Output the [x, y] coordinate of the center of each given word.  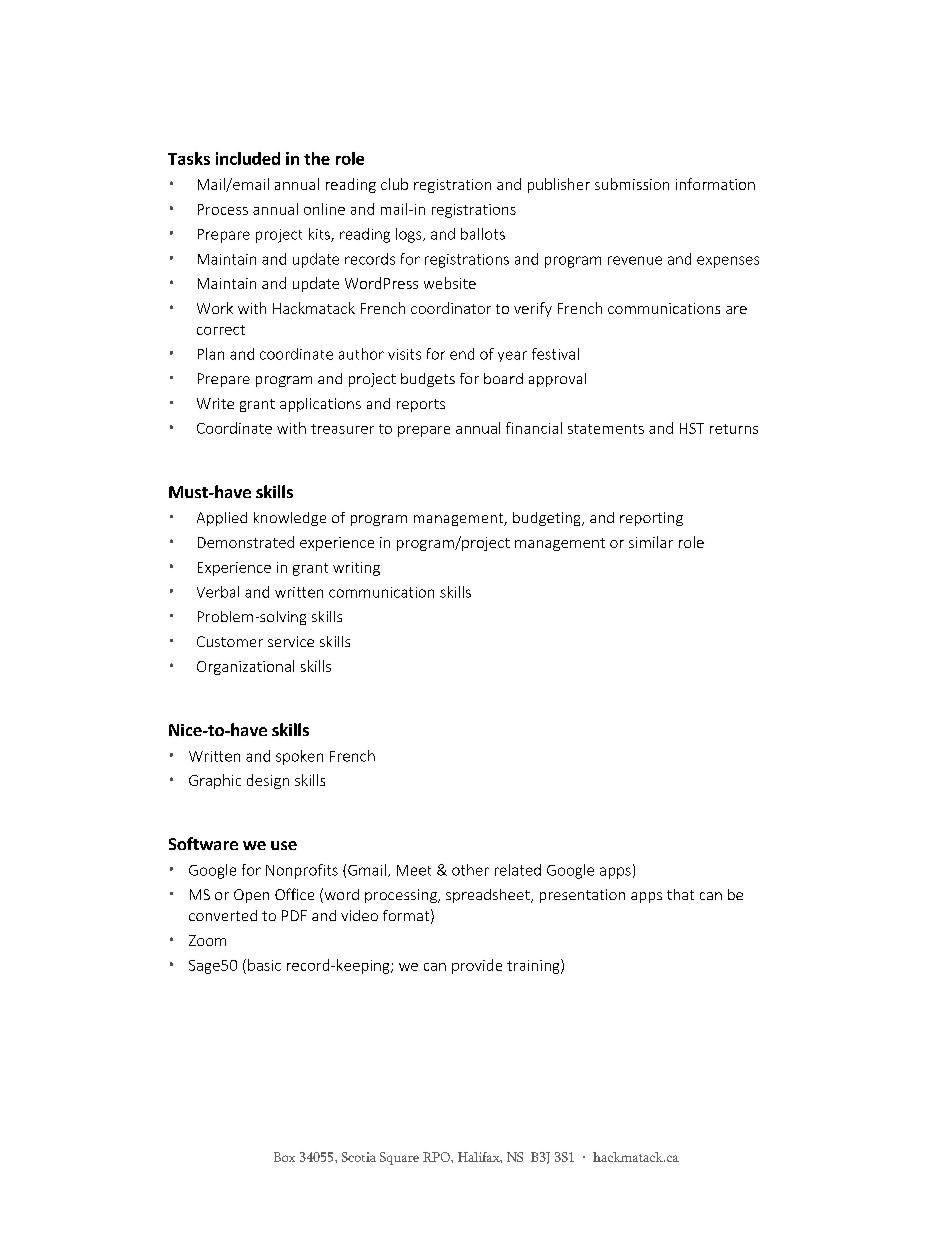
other [470, 870]
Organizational [245, 667]
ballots [483, 234]
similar [651, 542]
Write [215, 403]
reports [421, 405]
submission [632, 184]
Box [284, 1157]
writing [356, 569]
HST [692, 428]
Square [399, 1158]
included [248, 158]
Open [251, 896]
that [680, 894]
